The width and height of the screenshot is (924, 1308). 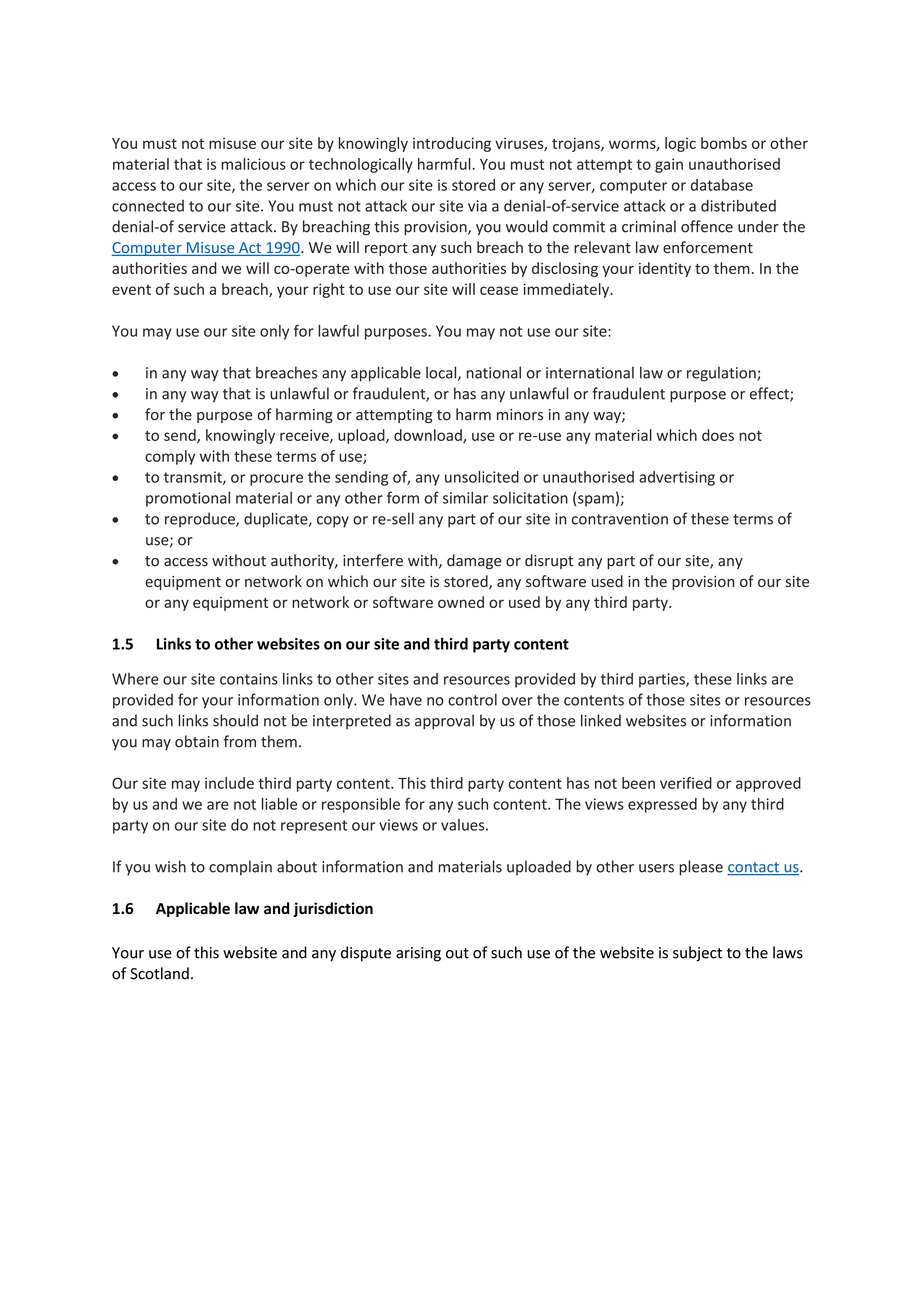 I want to click on Scotland, so click(x=159, y=973).
